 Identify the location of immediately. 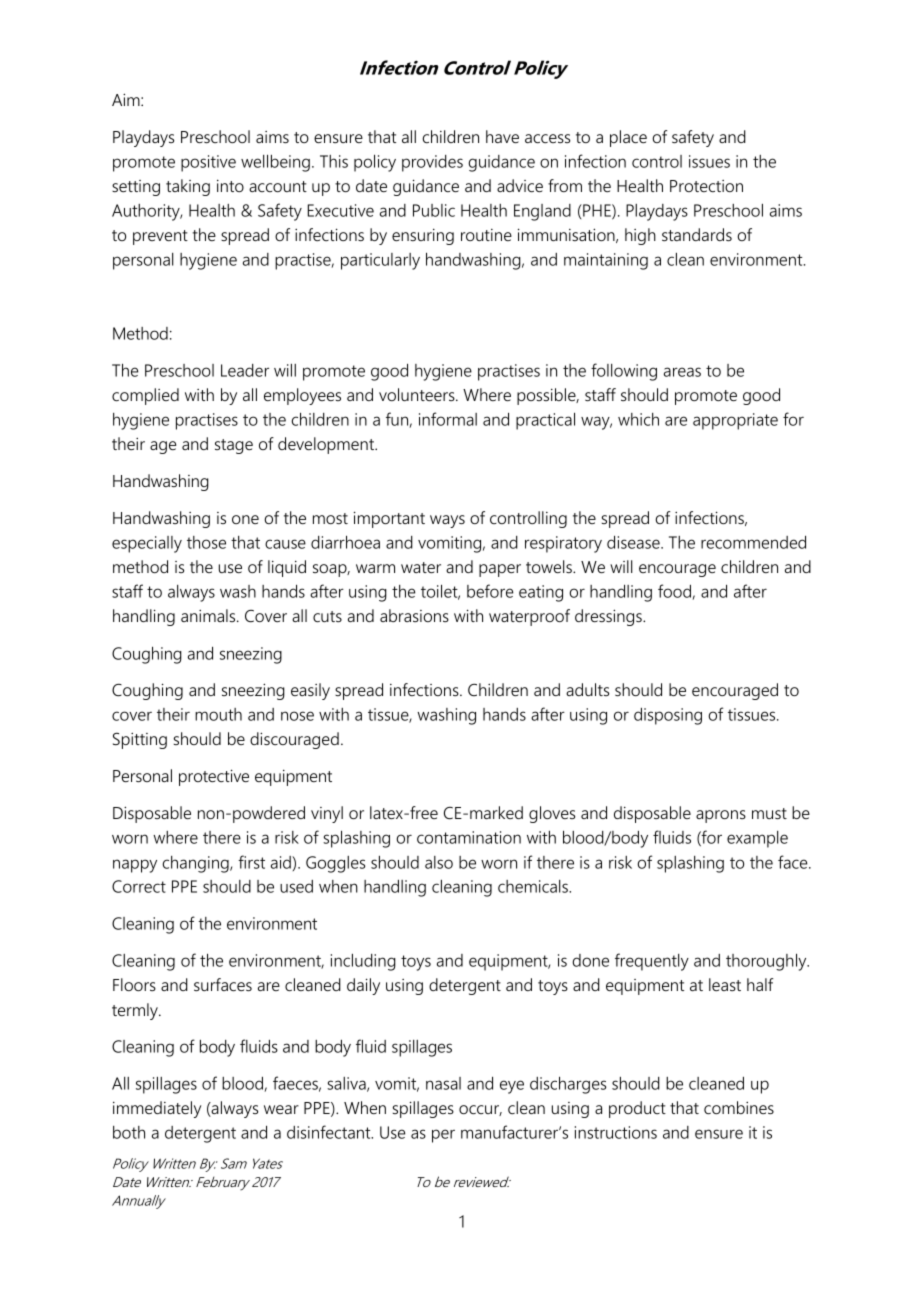
(157, 1109).
